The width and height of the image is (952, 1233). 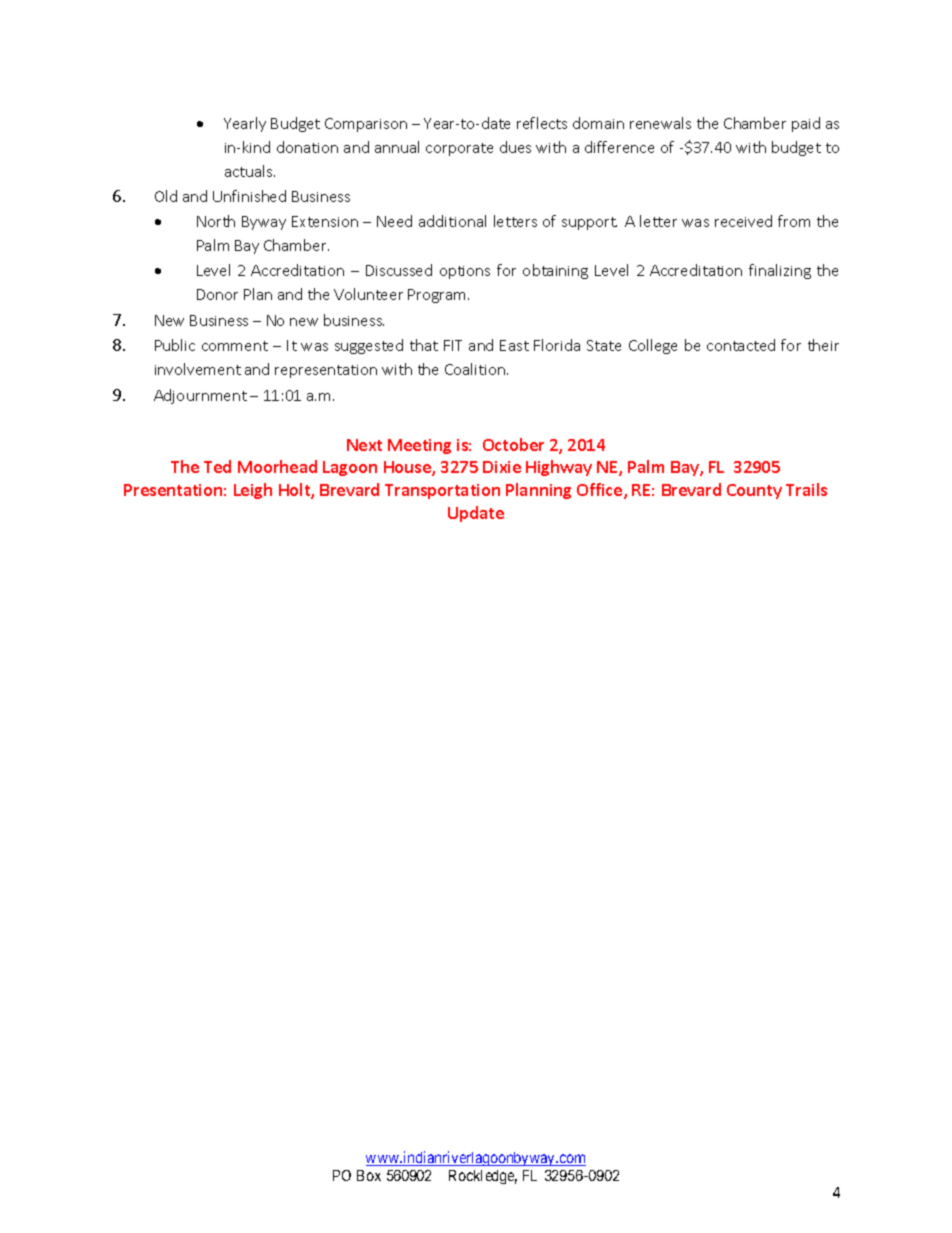 What do you see at coordinates (754, 491) in the image?
I see `County` at bounding box center [754, 491].
